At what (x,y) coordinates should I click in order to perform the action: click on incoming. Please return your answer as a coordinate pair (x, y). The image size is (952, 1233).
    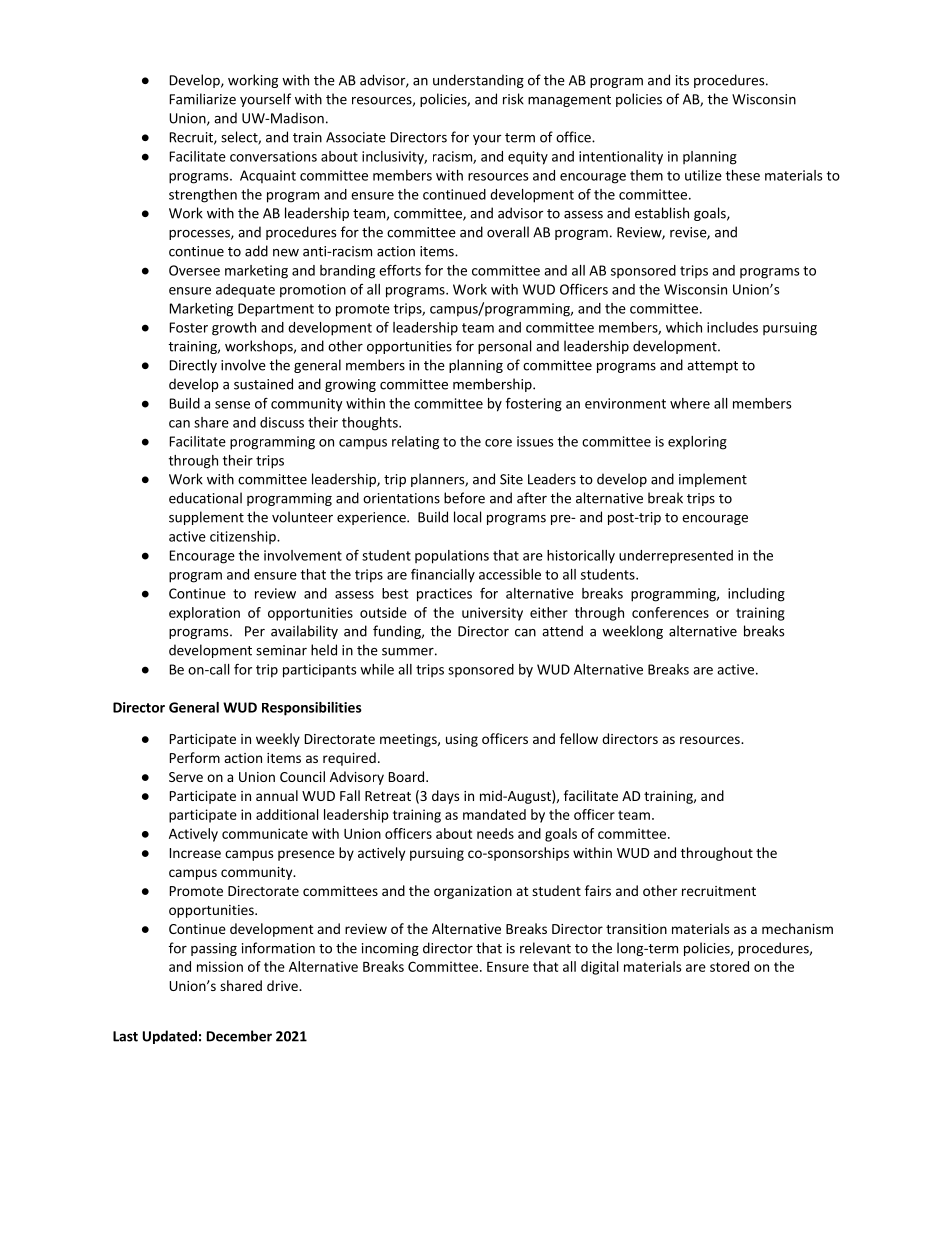
    Looking at the image, I should click on (390, 949).
